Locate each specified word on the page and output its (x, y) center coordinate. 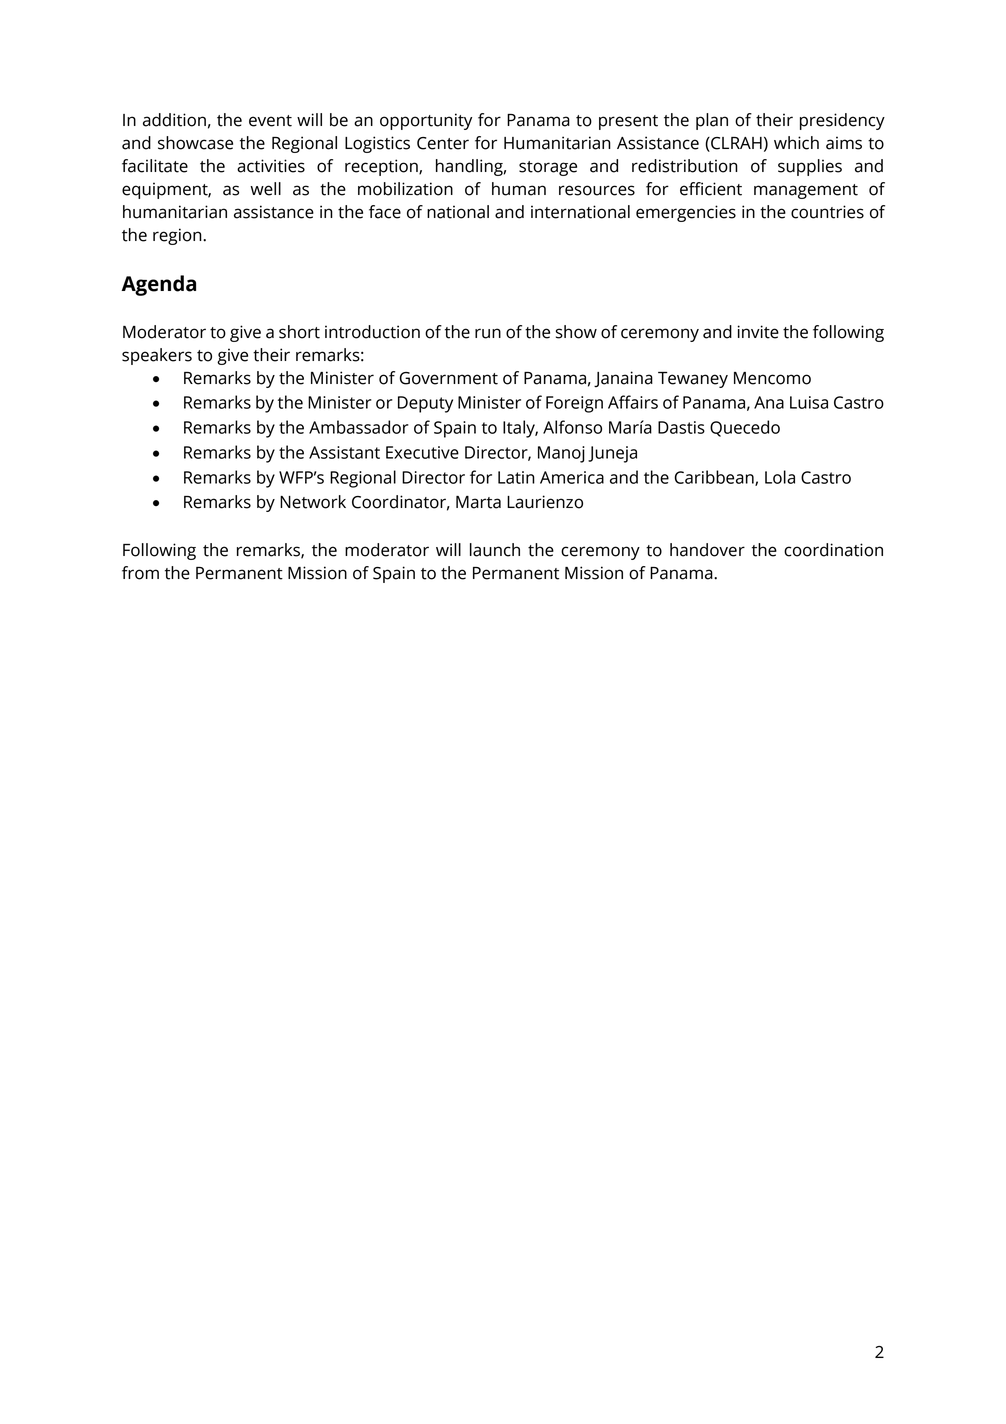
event (270, 121)
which (796, 143)
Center (443, 143)
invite (758, 332)
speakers (157, 356)
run (488, 333)
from (140, 573)
